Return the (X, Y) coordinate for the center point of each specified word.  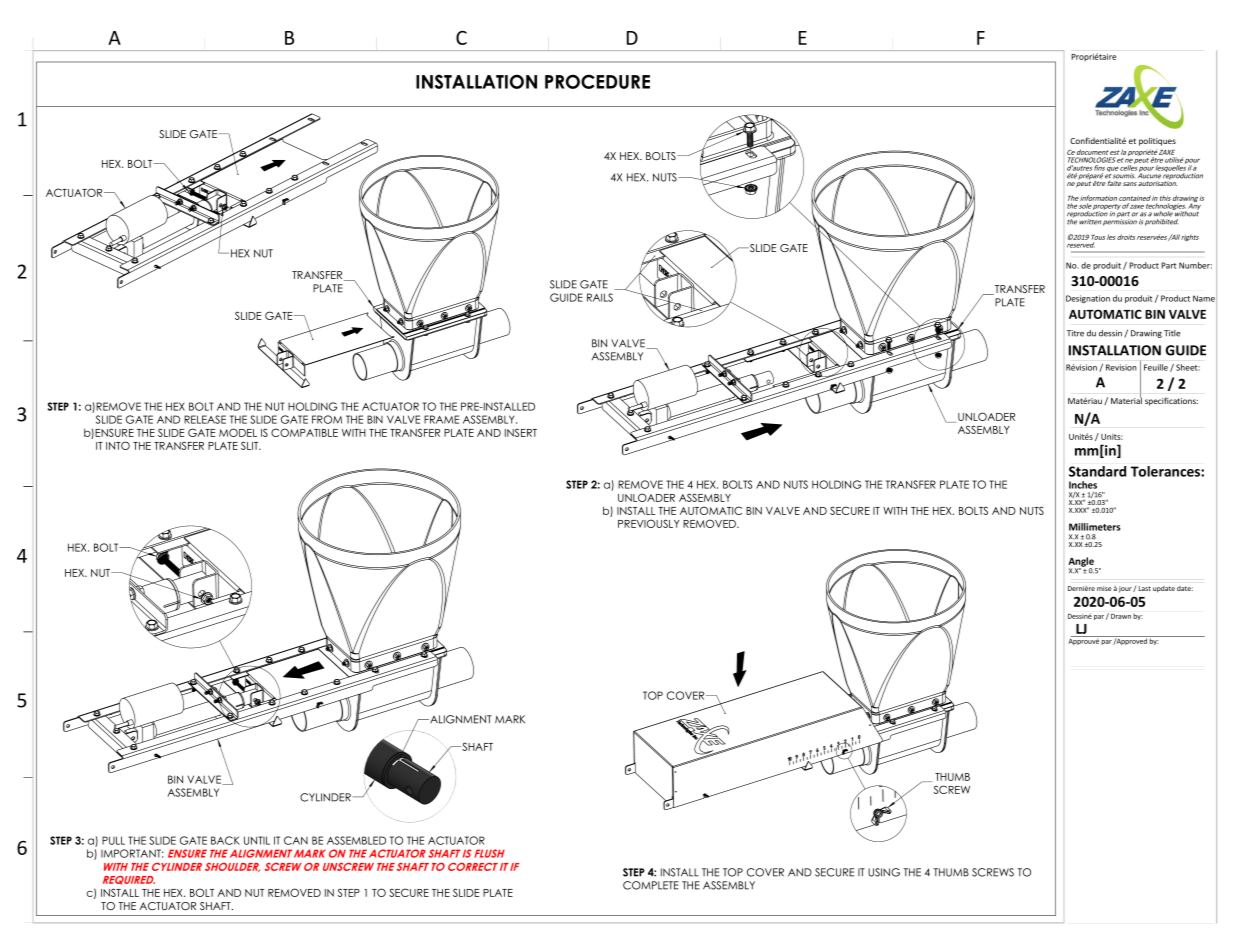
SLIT (251, 445)
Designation (1088, 299)
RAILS (600, 297)
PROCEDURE (597, 81)
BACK (225, 840)
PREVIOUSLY (649, 523)
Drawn (1121, 616)
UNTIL (257, 840)
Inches (1083, 485)
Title (1172, 333)
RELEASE (205, 419)
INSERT (521, 432)
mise (1104, 588)
